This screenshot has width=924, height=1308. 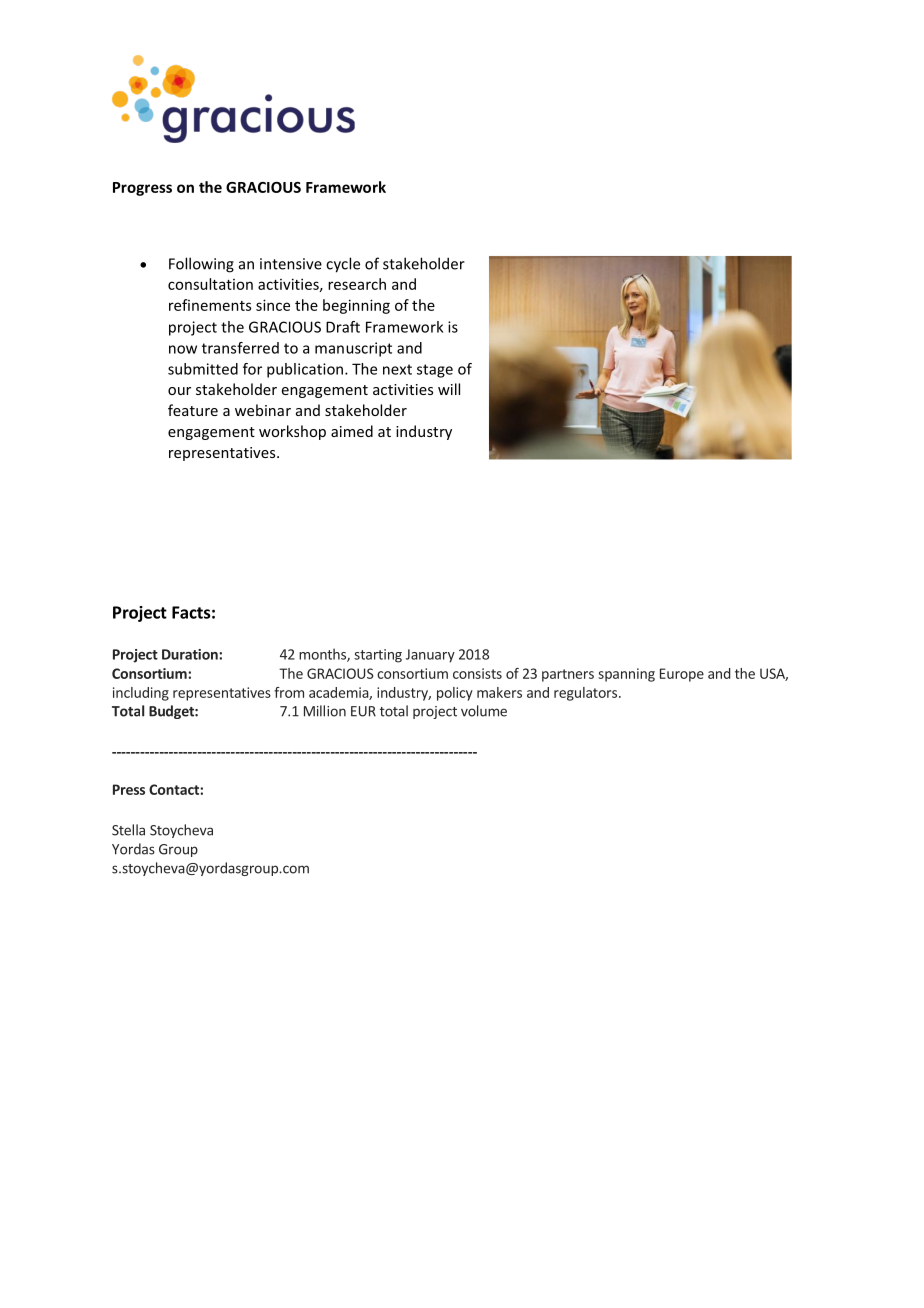 I want to click on cycle, so click(x=343, y=265).
